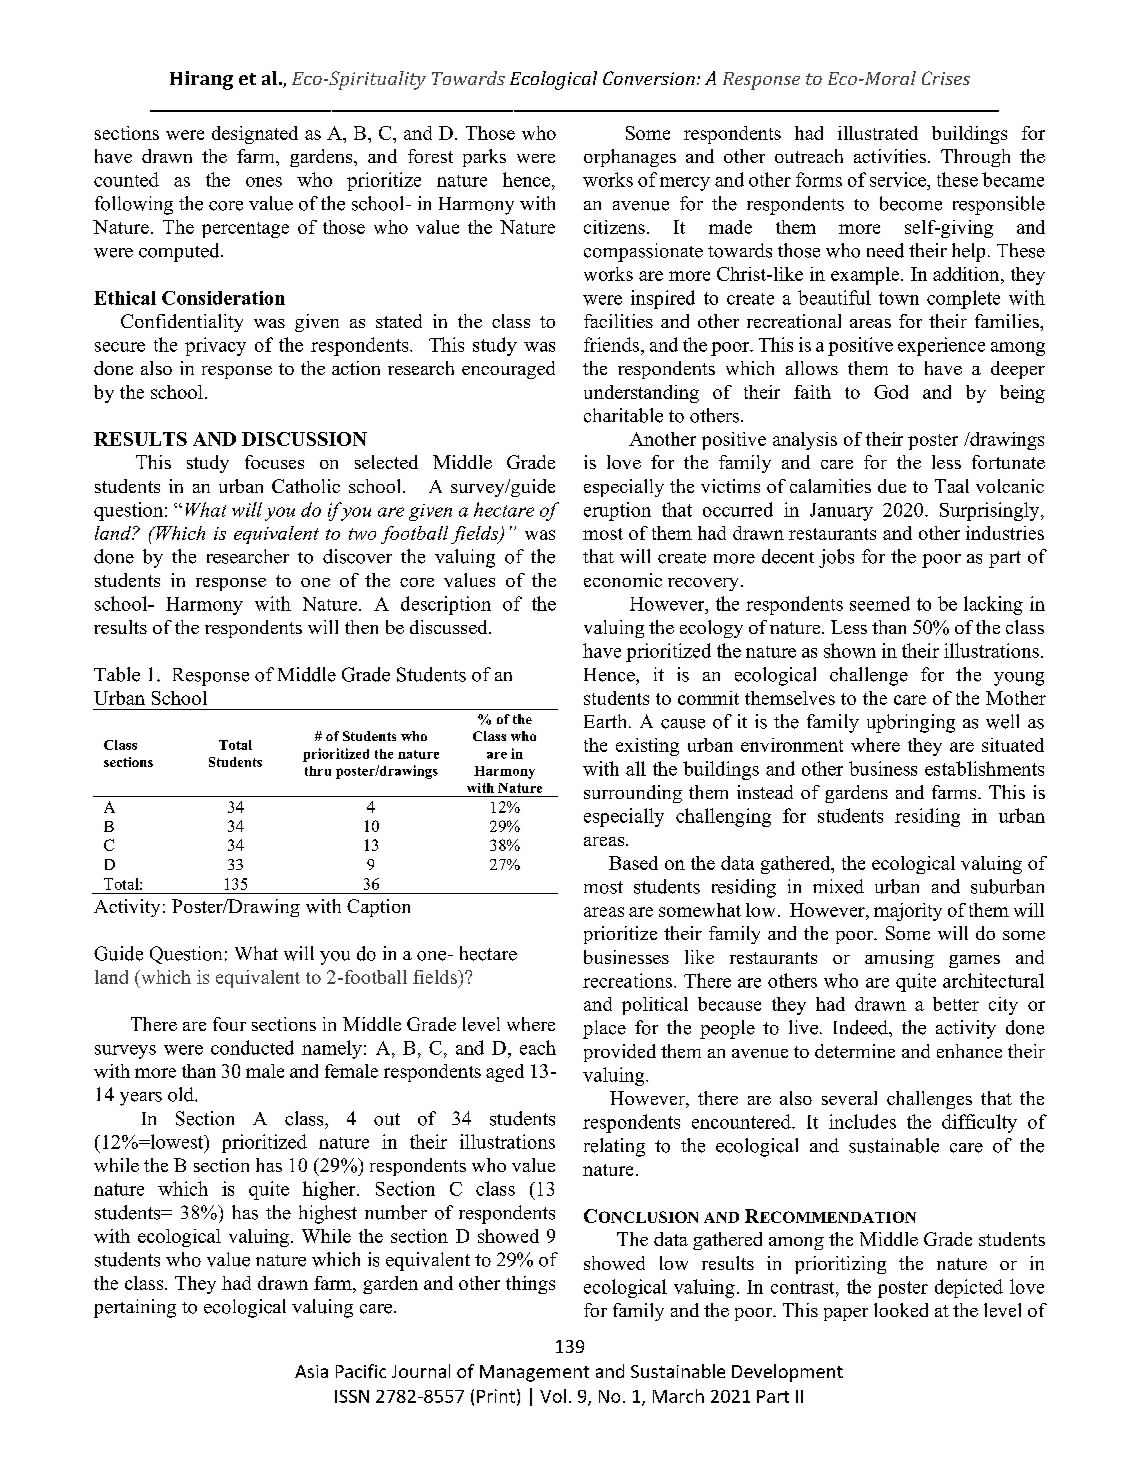  I want to click on designated, so click(255, 135).
